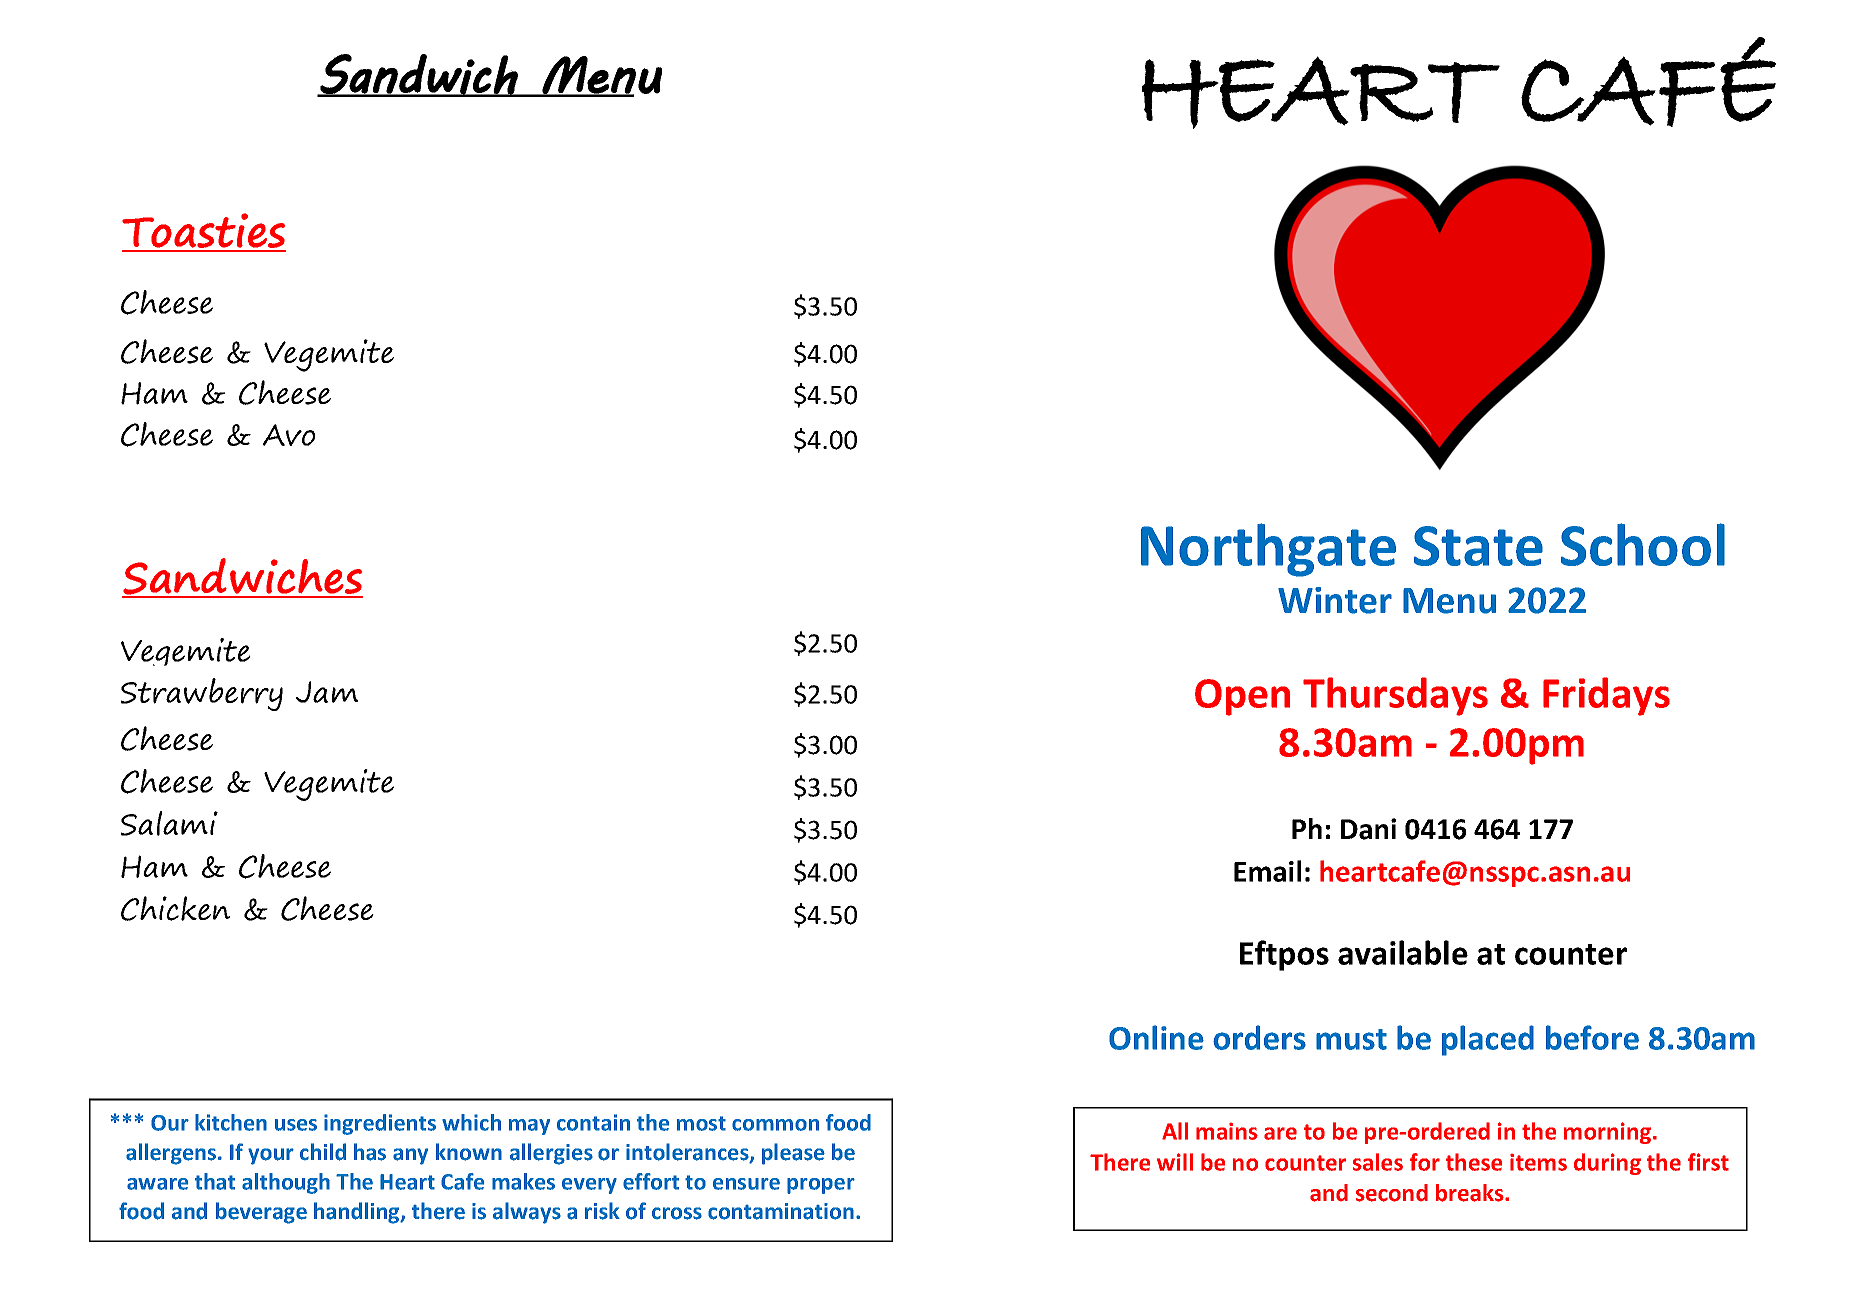 This image has width=1850, height=1308. Describe the element at coordinates (1478, 546) in the image. I see `State` at that location.
